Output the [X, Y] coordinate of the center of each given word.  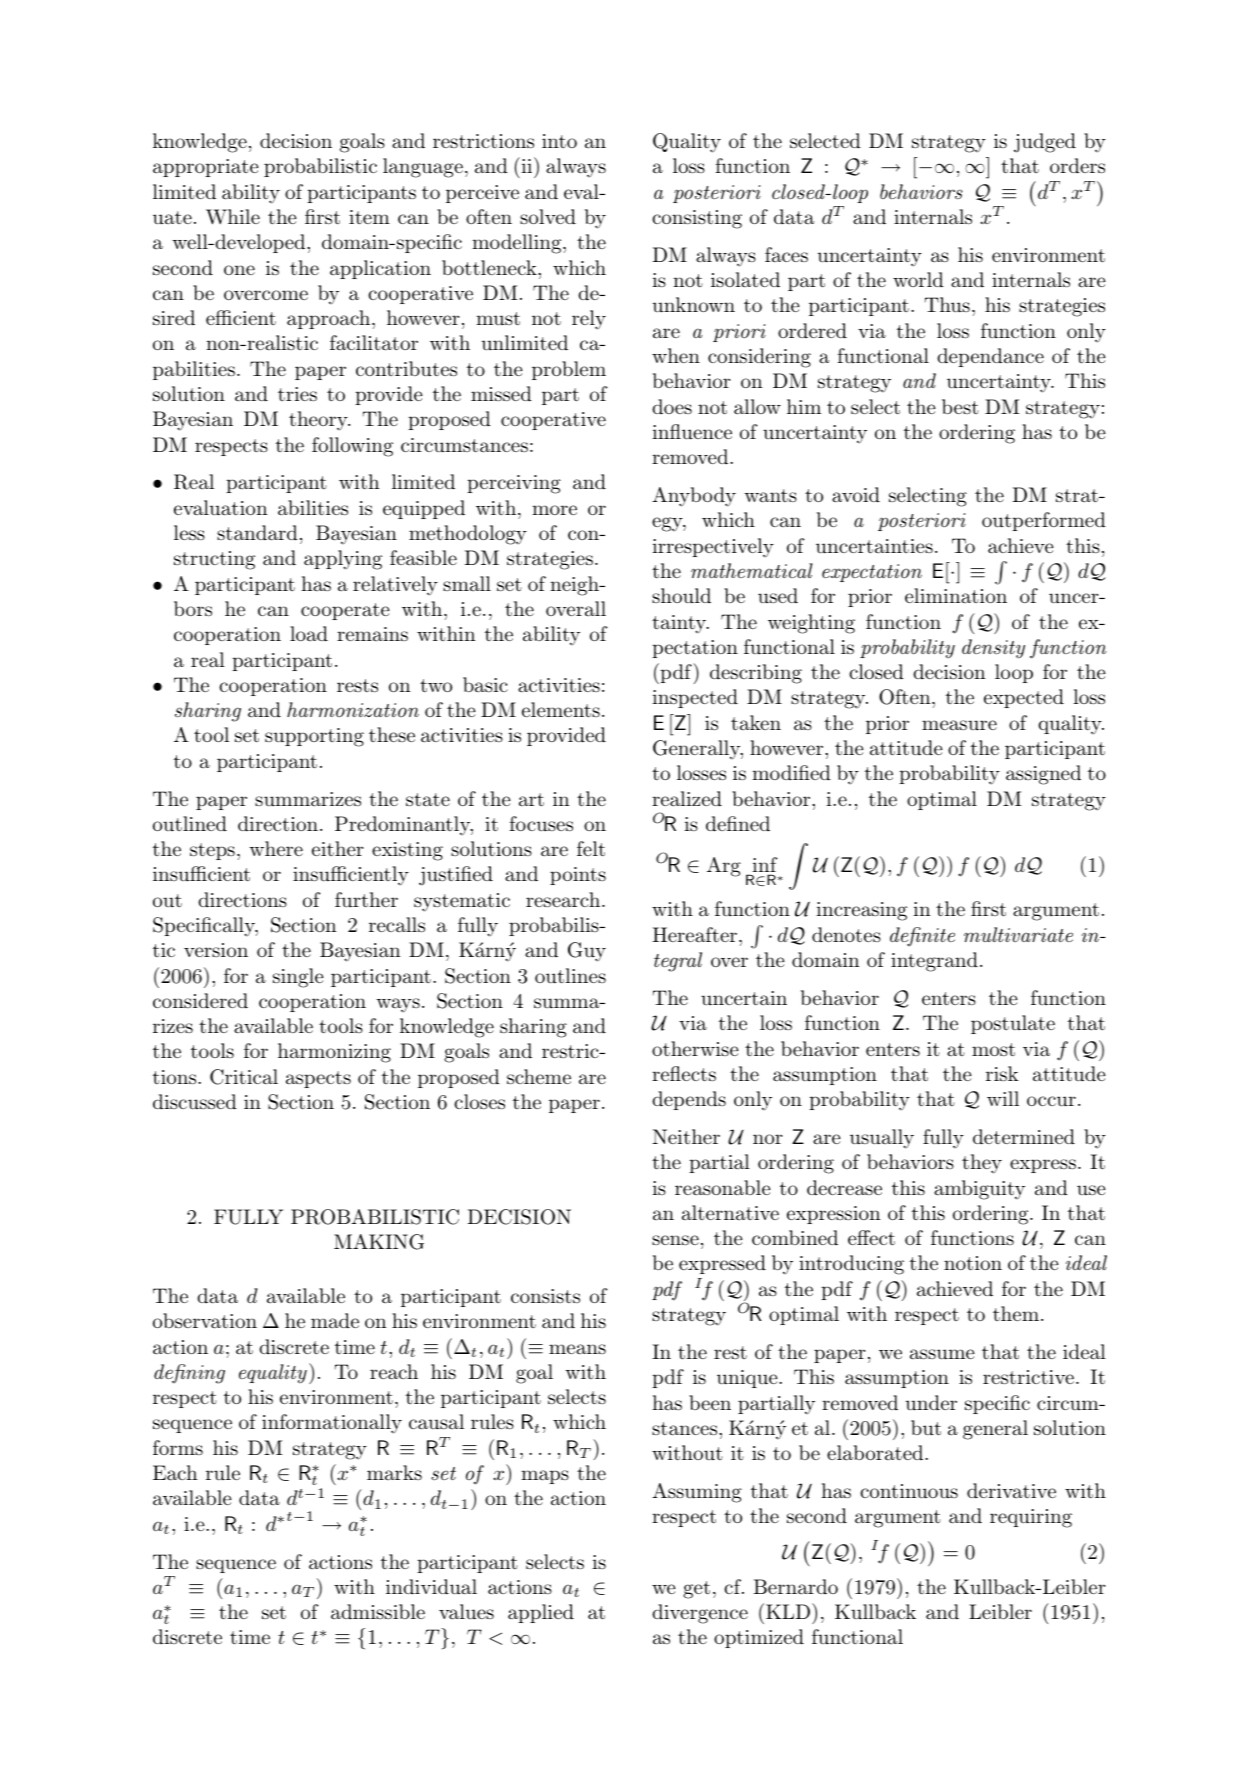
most [993, 1049]
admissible [378, 1612]
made [335, 1320]
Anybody [694, 497]
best [960, 406]
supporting [314, 737]
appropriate [206, 168]
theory [319, 421]
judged [1045, 143]
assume [942, 1354]
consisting [697, 219]
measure [959, 725]
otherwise [695, 1048]
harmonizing [334, 1053]
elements [561, 710]
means [577, 1349]
